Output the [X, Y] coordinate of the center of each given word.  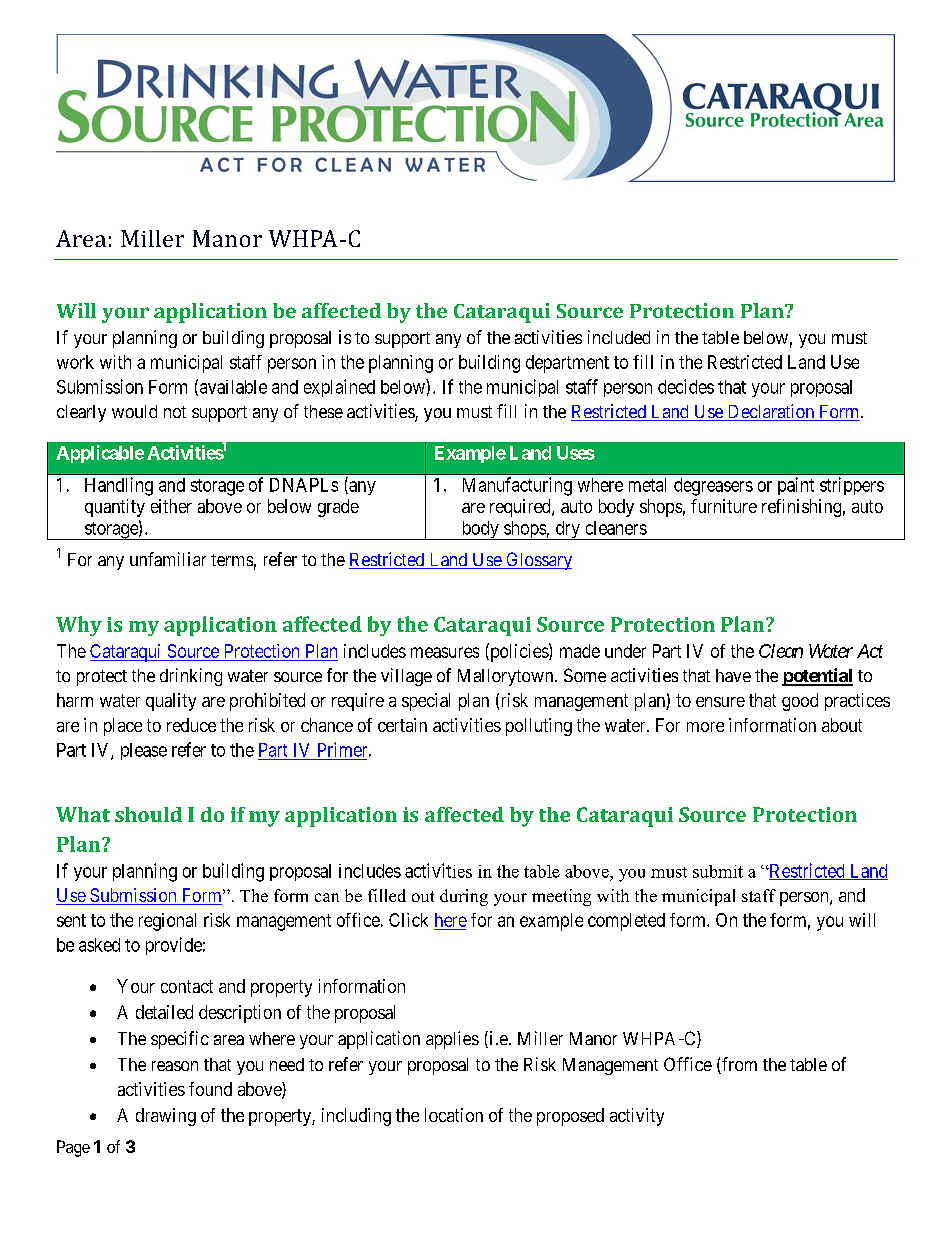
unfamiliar [168, 559]
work [75, 362]
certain [402, 725]
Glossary [538, 561]
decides [686, 386]
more [705, 727]
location [454, 1115]
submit [718, 871]
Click [408, 920]
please [144, 751]
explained [339, 388]
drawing [166, 1117]
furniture [724, 506]
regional [167, 922]
